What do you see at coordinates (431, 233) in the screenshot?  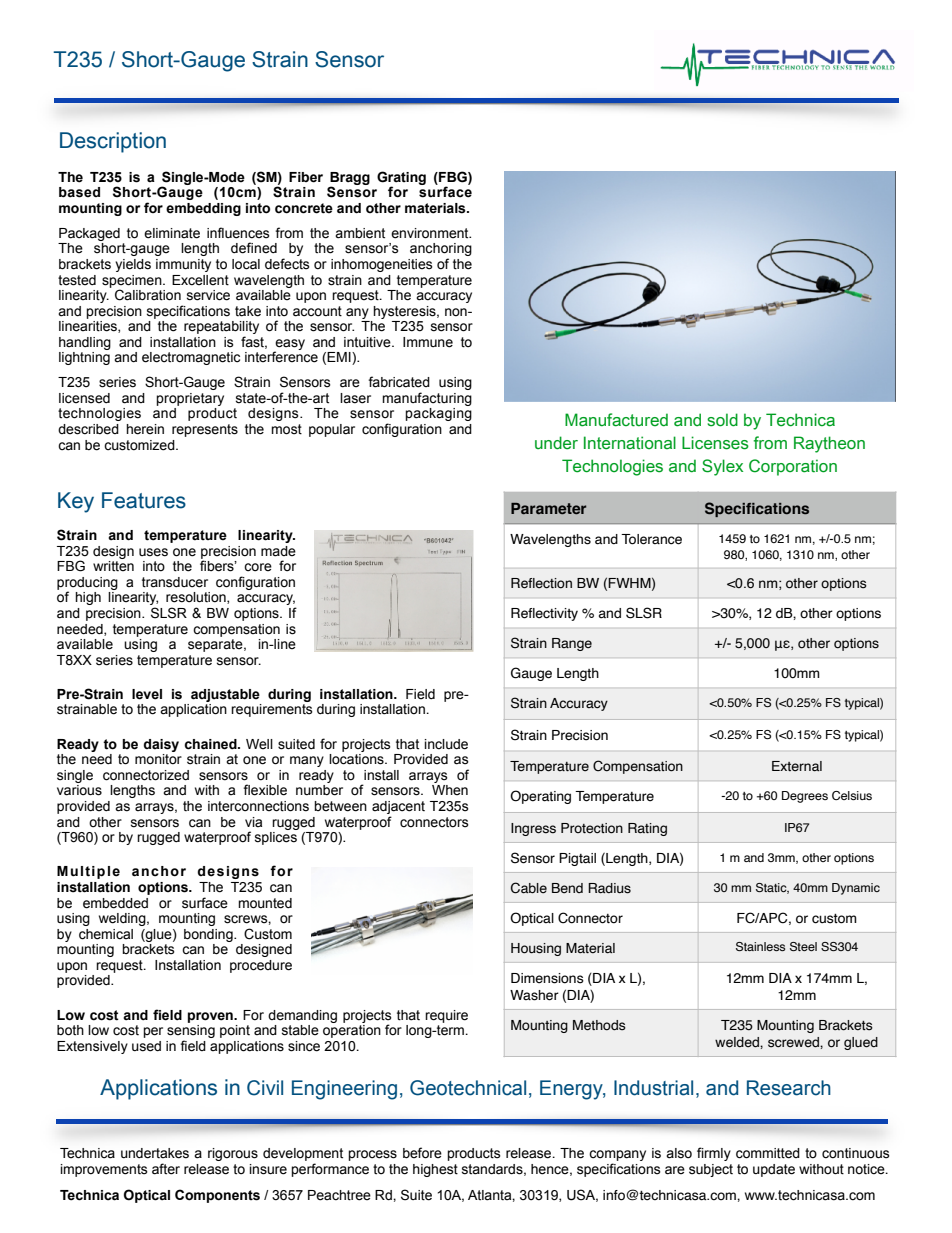 I see `environment` at bounding box center [431, 233].
